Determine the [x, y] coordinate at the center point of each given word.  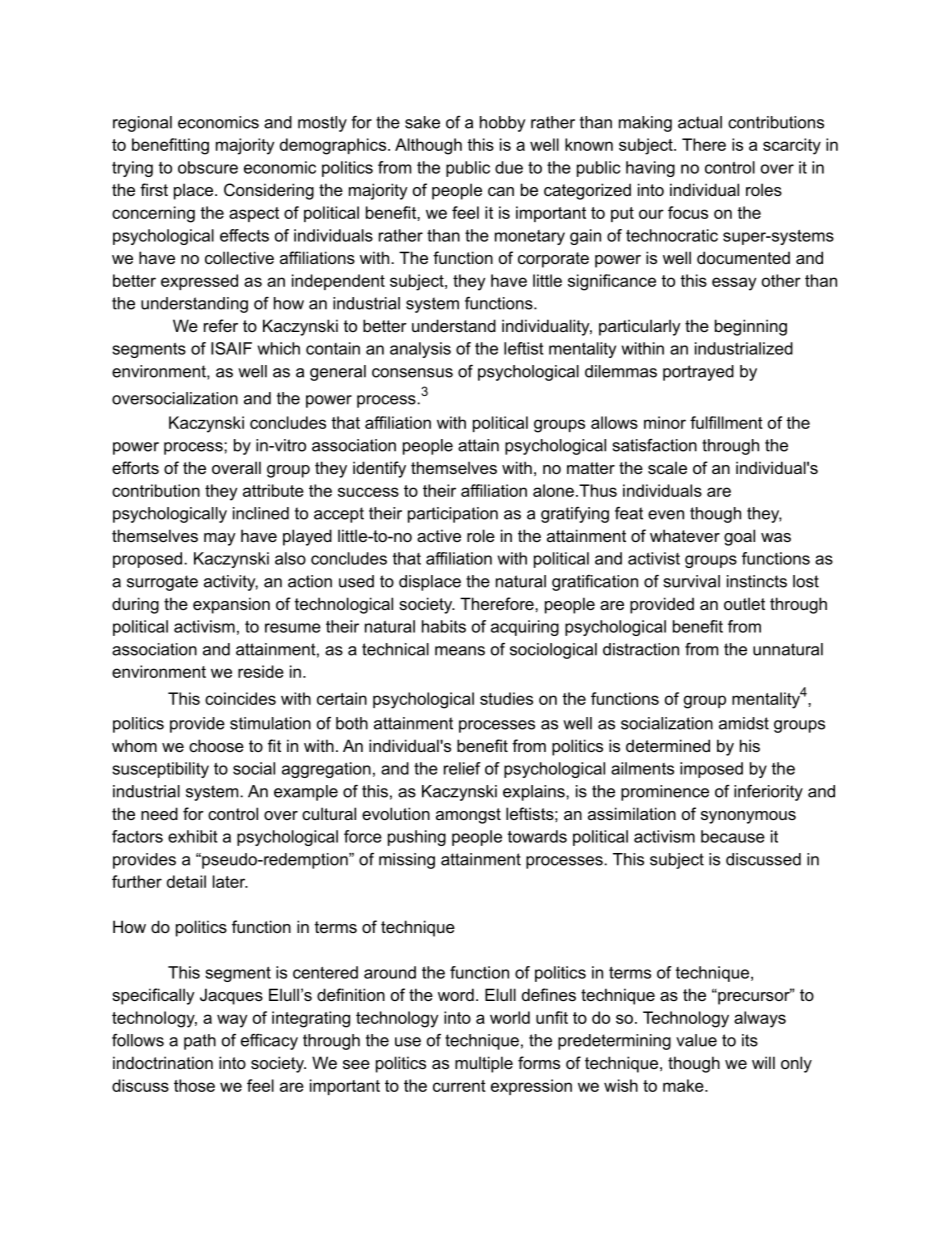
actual [700, 122]
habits [444, 626]
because [733, 836]
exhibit [192, 836]
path [200, 1042]
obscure [208, 167]
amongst [468, 816]
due [509, 167]
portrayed [698, 373]
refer [221, 325]
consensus [412, 373]
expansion [231, 605]
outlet [744, 603]
